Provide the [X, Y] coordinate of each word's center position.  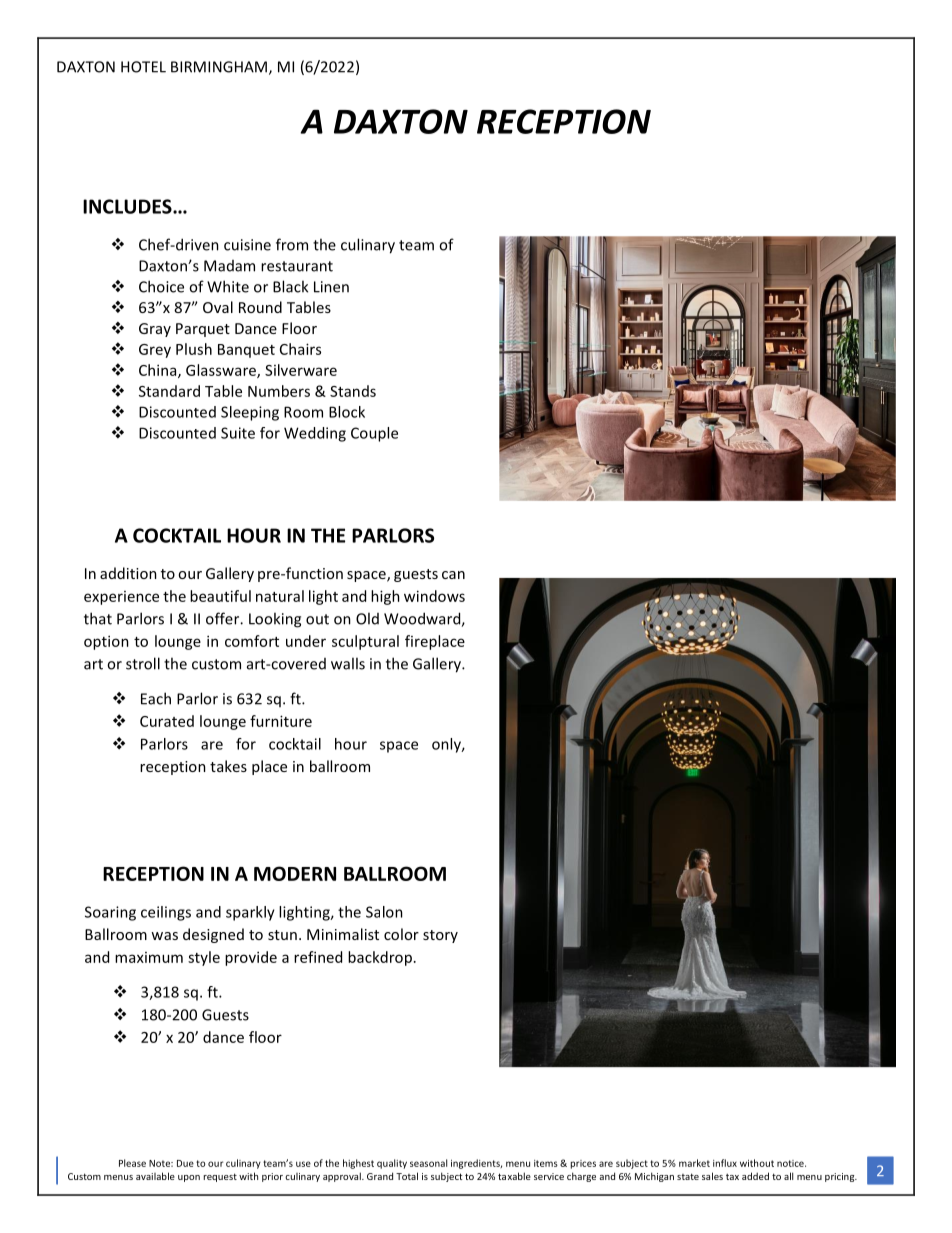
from [292, 244]
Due [185, 1163]
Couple [374, 434]
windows [434, 596]
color [401, 934]
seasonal [428, 1163]
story [440, 936]
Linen [331, 287]
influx [725, 1163]
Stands [353, 391]
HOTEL [143, 67]
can [453, 575]
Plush [194, 349]
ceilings [166, 913]
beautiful [220, 596]
